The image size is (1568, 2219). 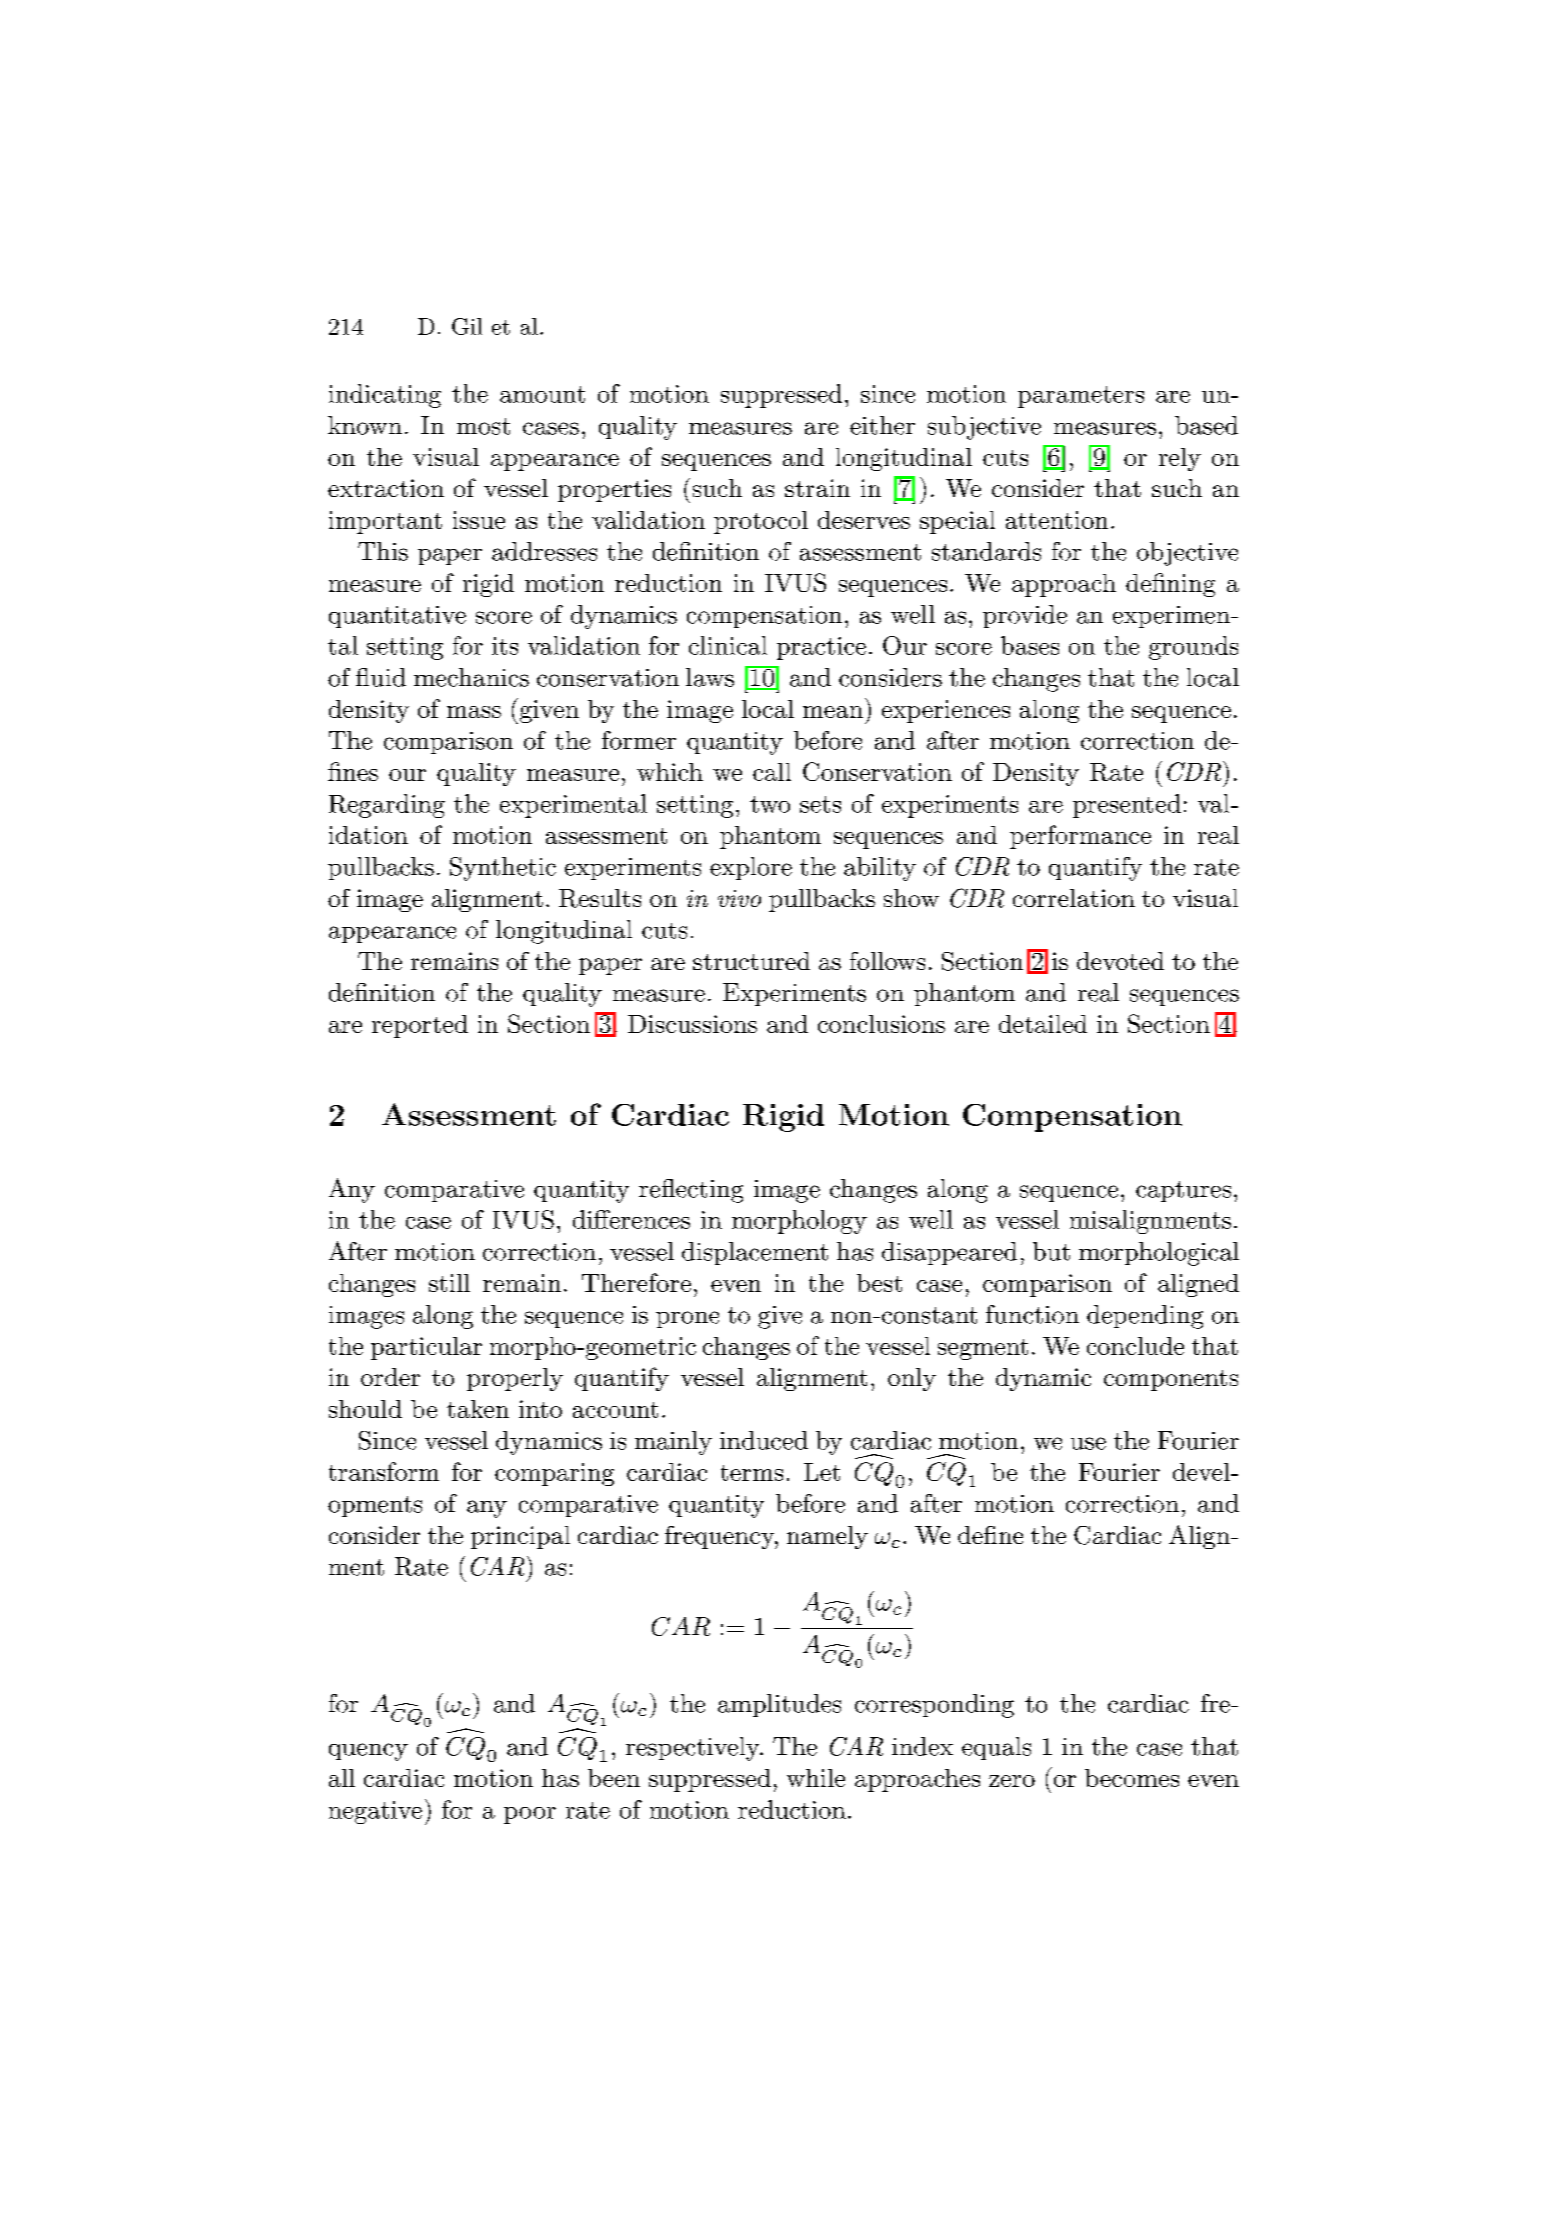 What do you see at coordinates (530, 1815) in the screenshot?
I see `poor` at bounding box center [530, 1815].
